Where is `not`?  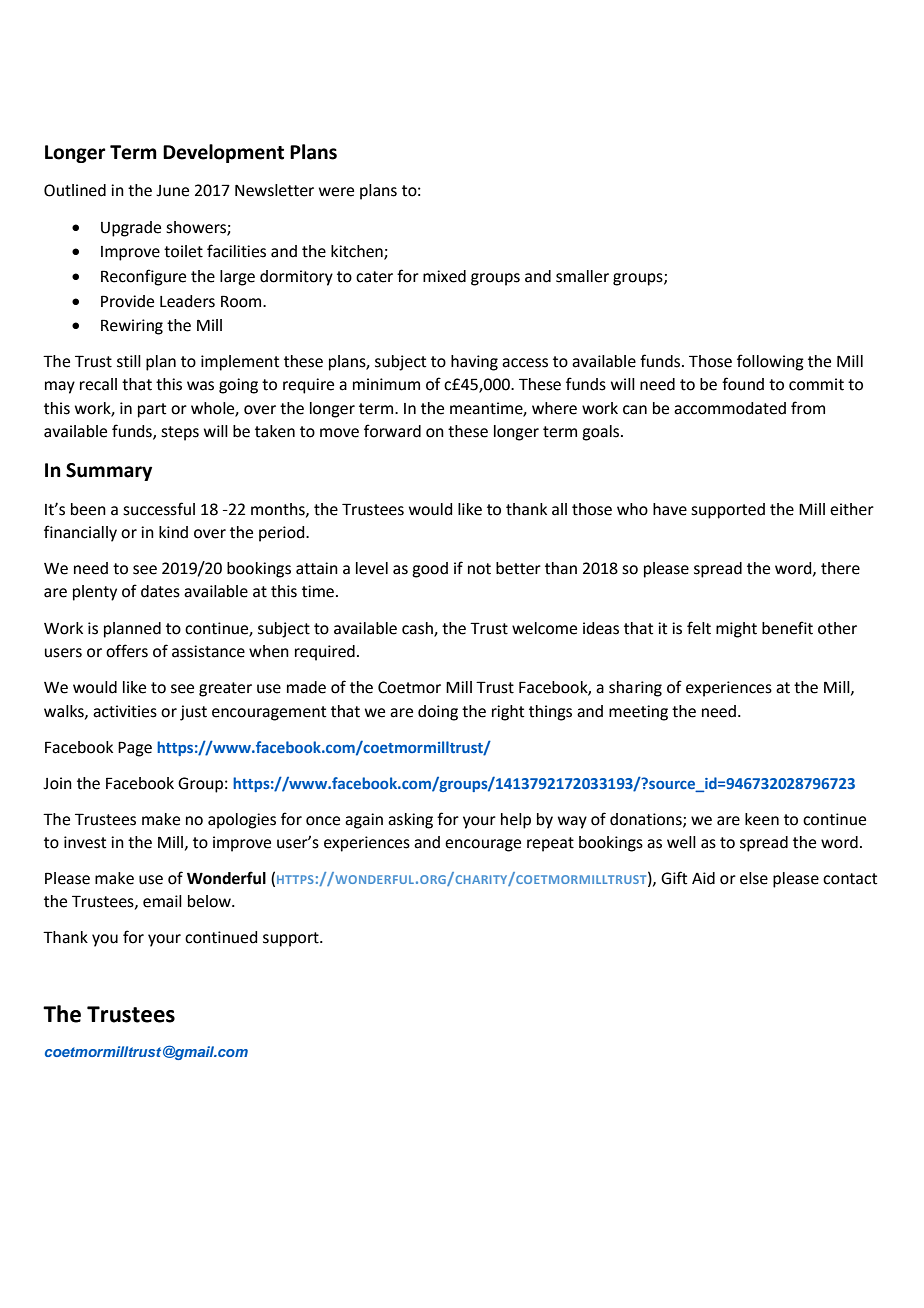
not is located at coordinates (479, 569).
